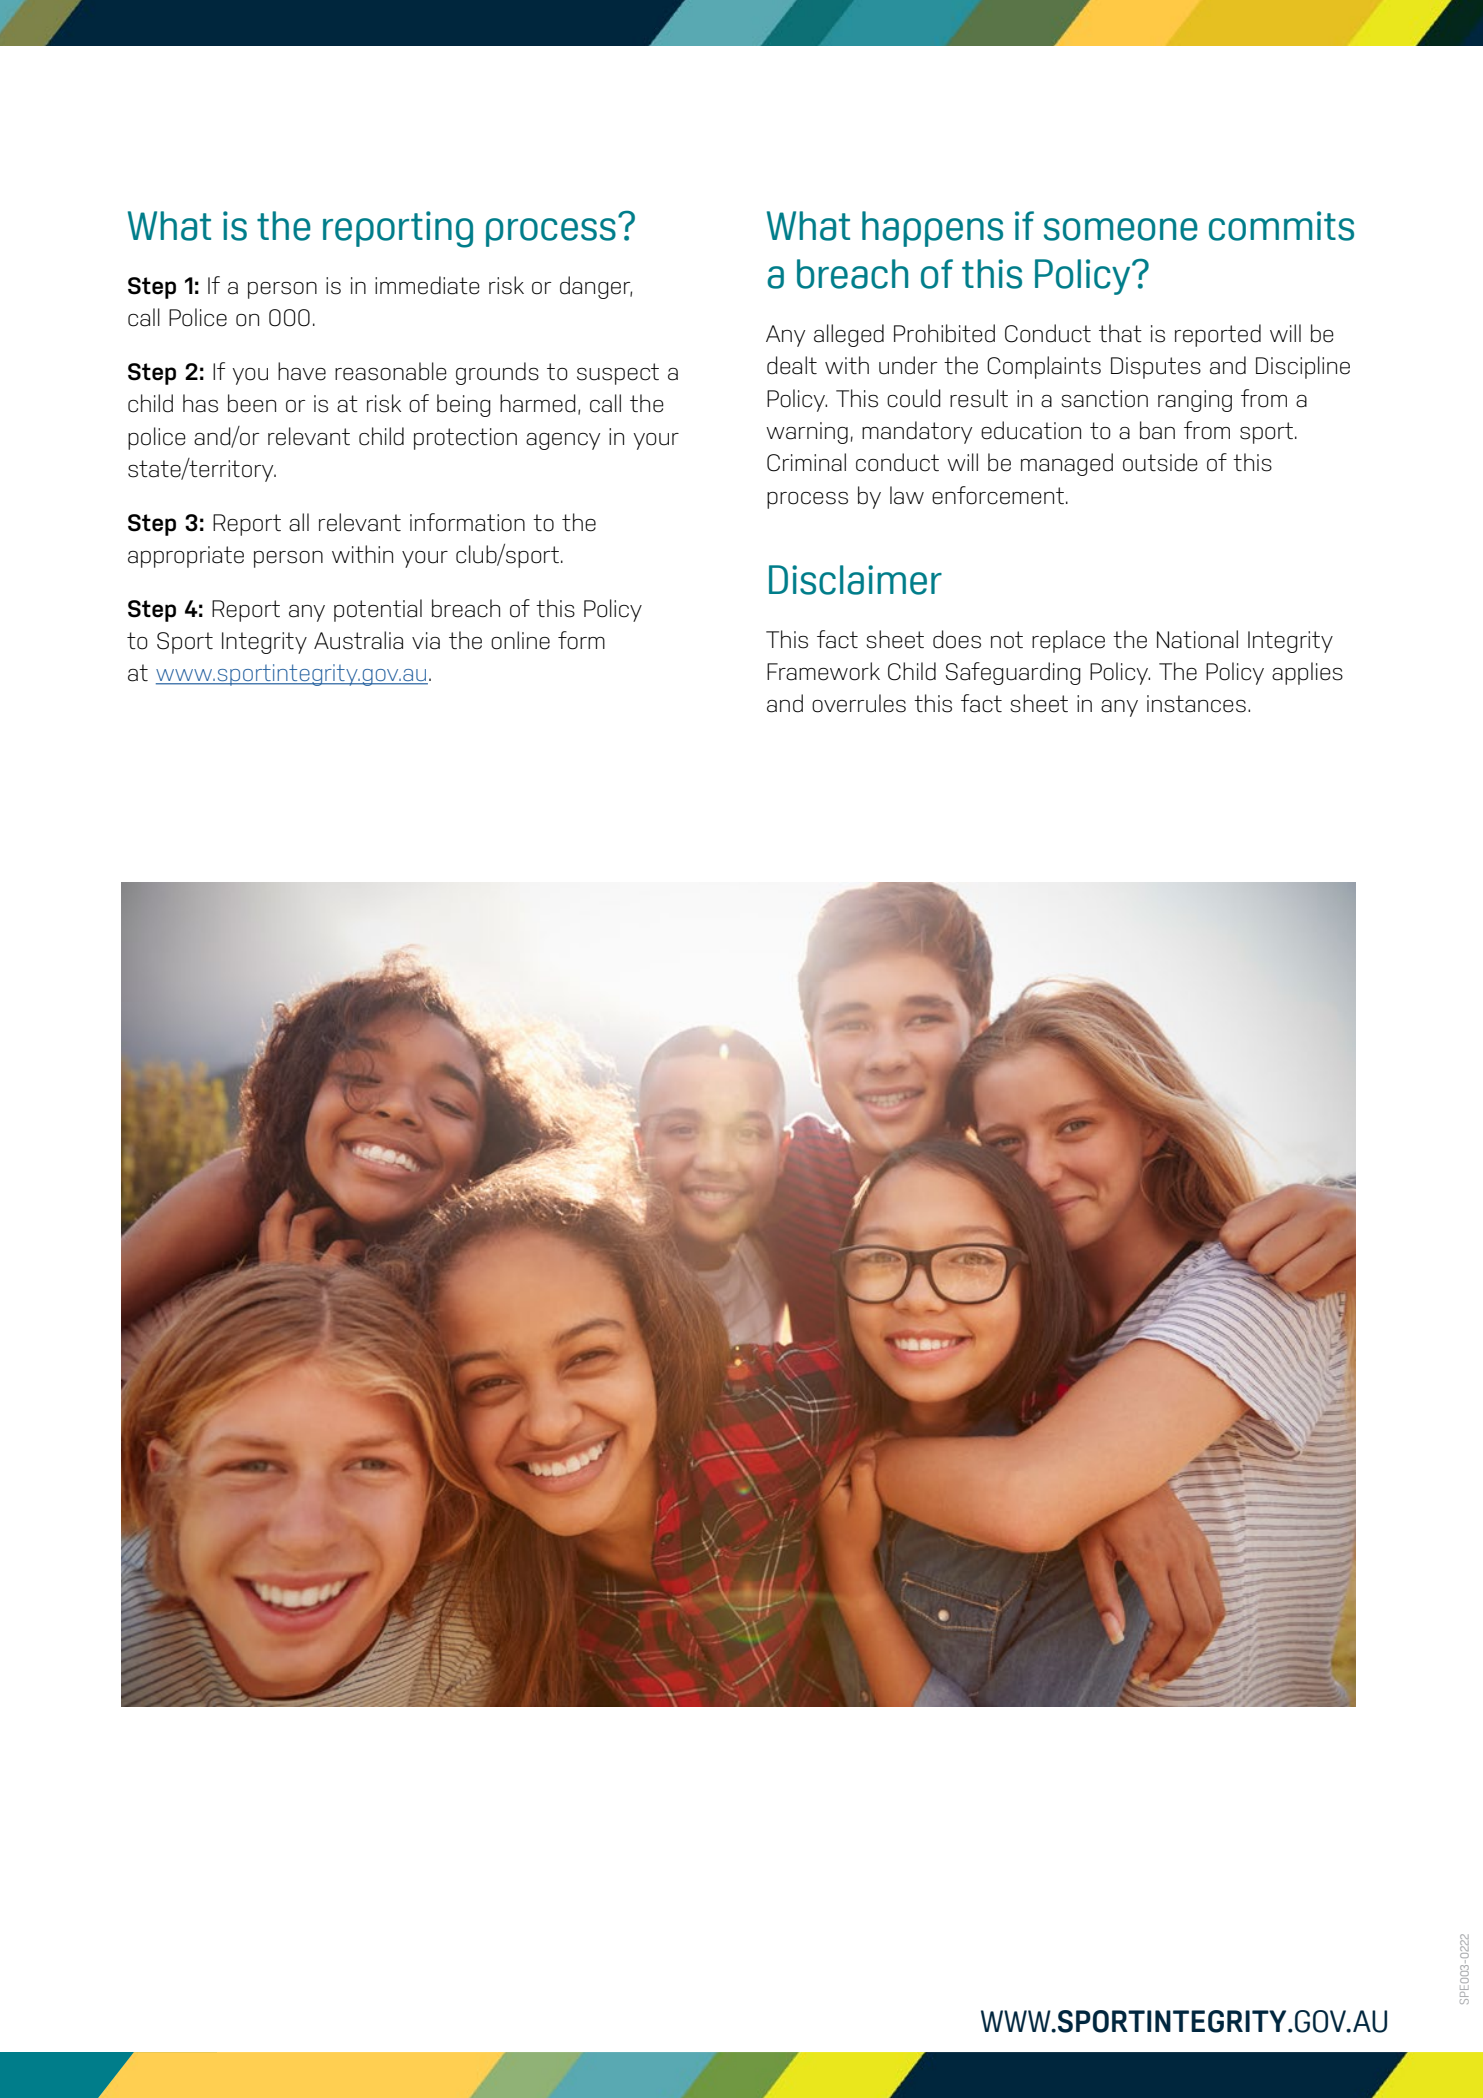  What do you see at coordinates (932, 229) in the screenshot?
I see `happens` at bounding box center [932, 229].
